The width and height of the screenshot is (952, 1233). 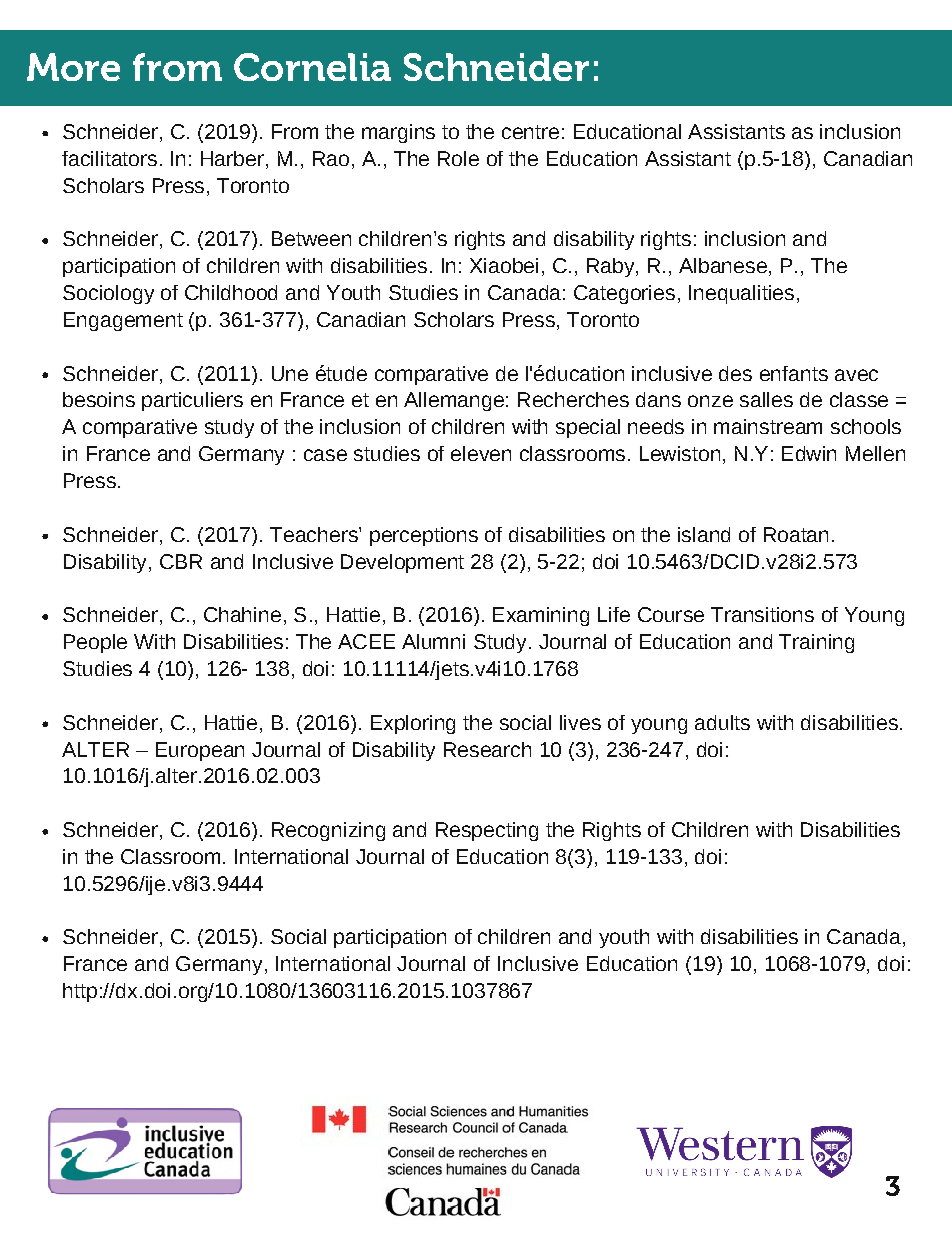 What do you see at coordinates (402, 563) in the screenshot?
I see `Development` at bounding box center [402, 563].
